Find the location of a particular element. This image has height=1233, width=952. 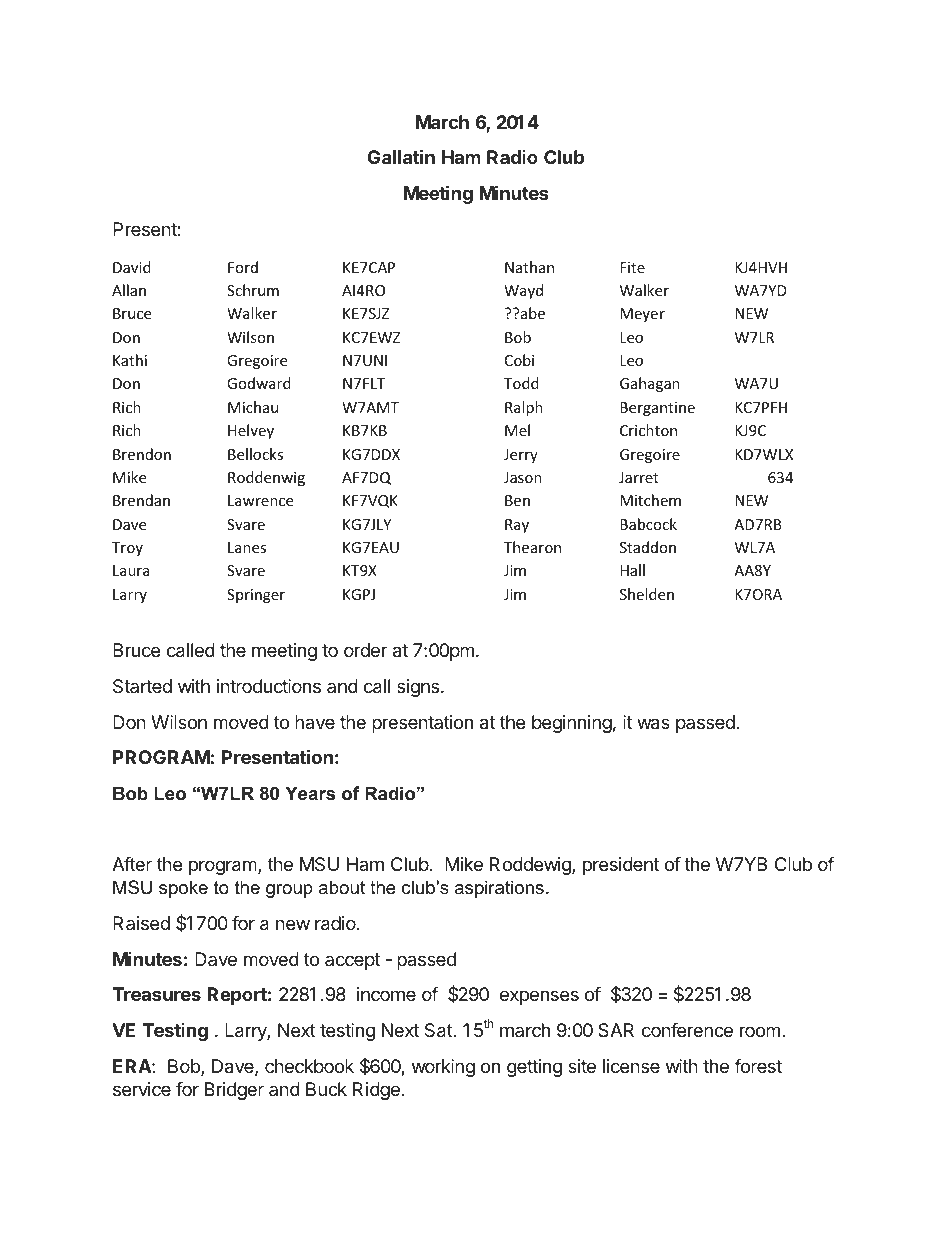

Meyer is located at coordinates (642, 315).
